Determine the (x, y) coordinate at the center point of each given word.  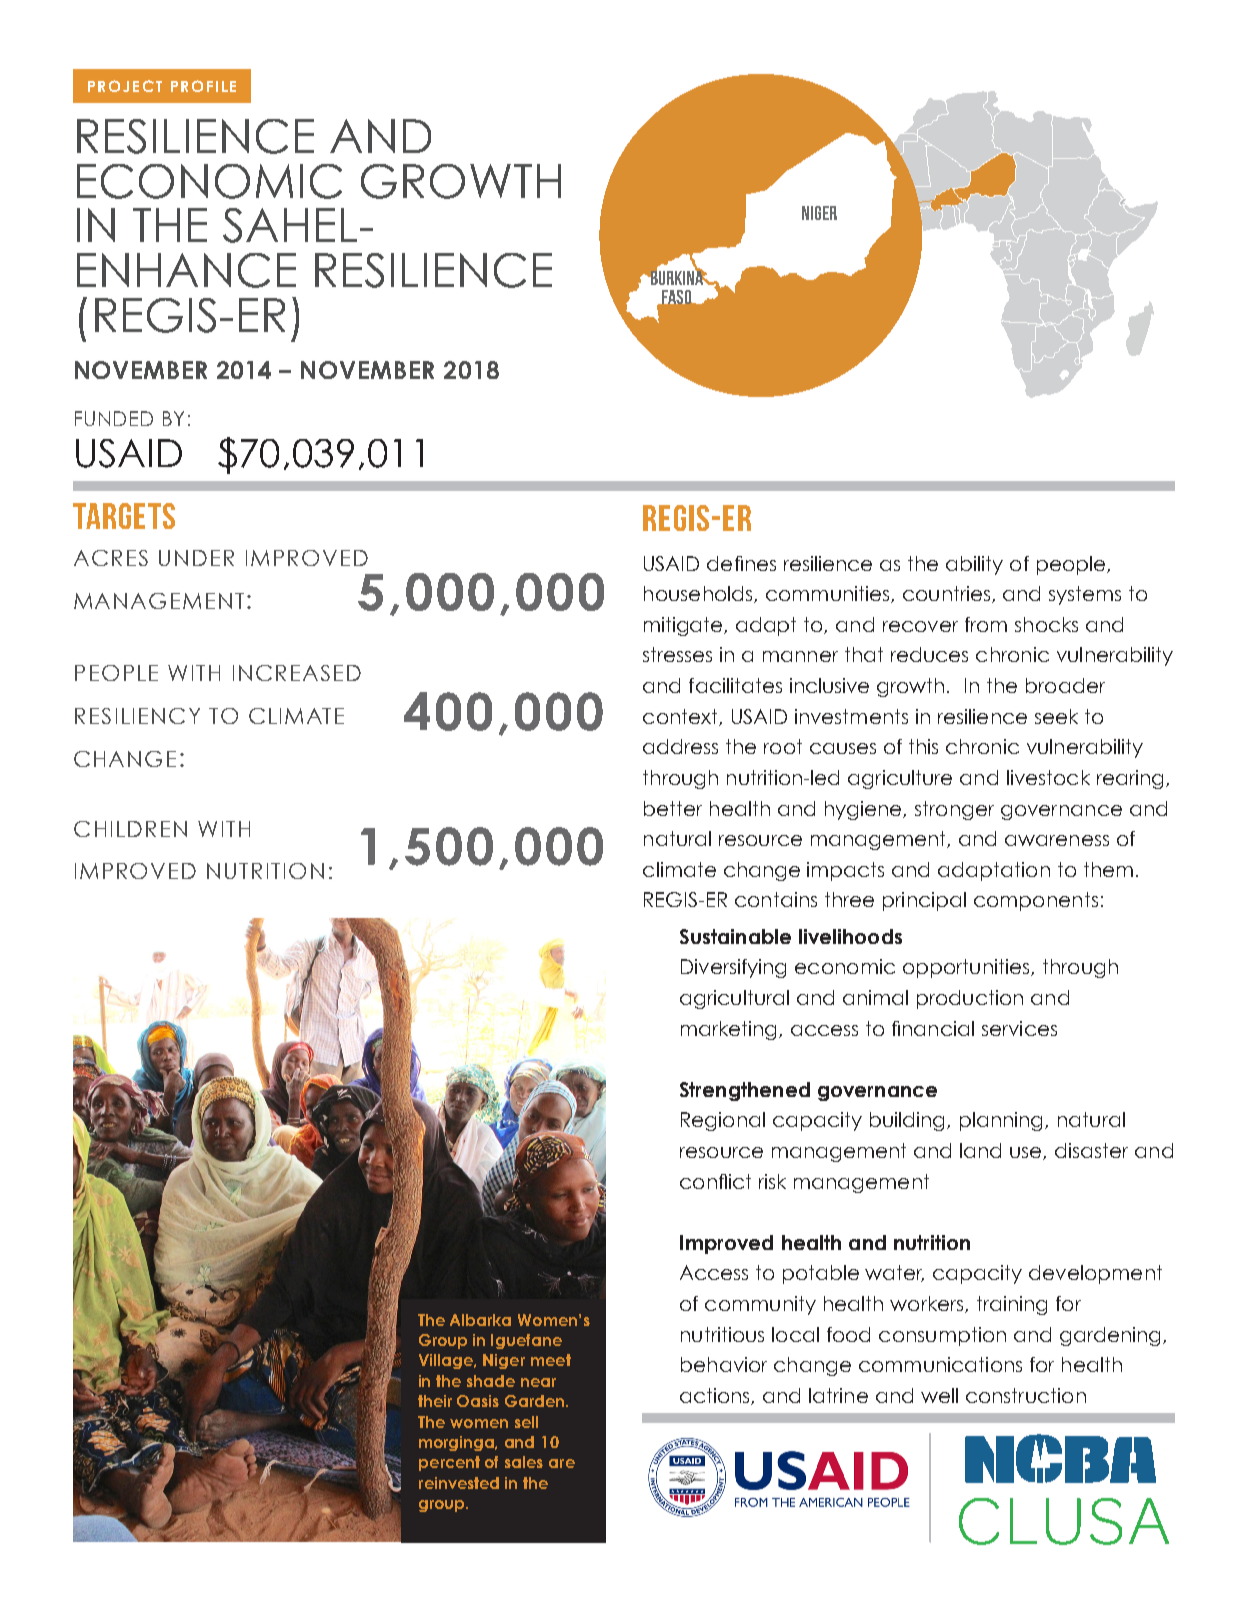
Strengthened (745, 1091)
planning (1003, 1121)
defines (741, 563)
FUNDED (114, 418)
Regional (723, 1121)
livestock (1048, 777)
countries (948, 594)
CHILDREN (130, 829)
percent (449, 1463)
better (673, 808)
